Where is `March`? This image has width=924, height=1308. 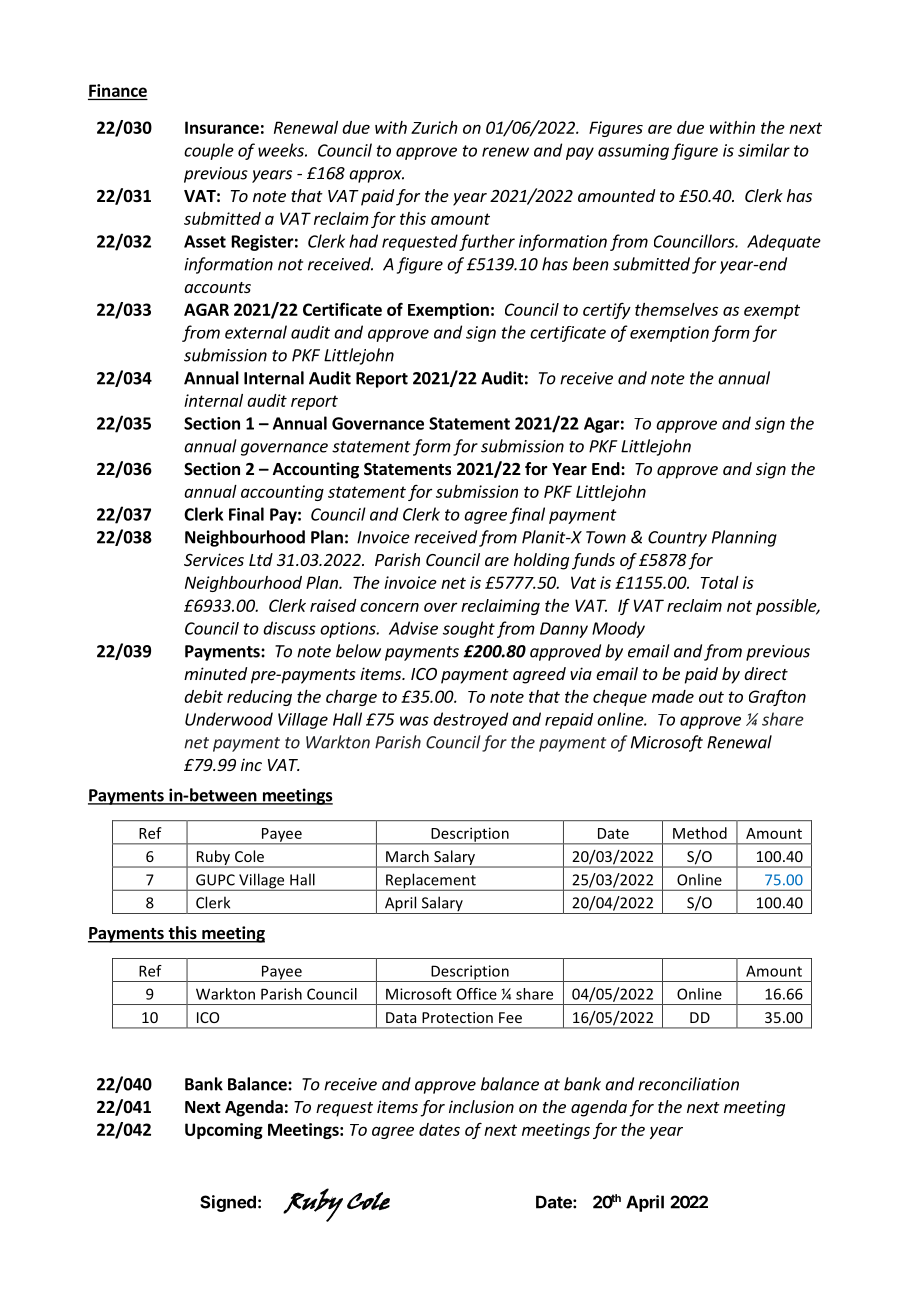
March is located at coordinates (407, 856).
